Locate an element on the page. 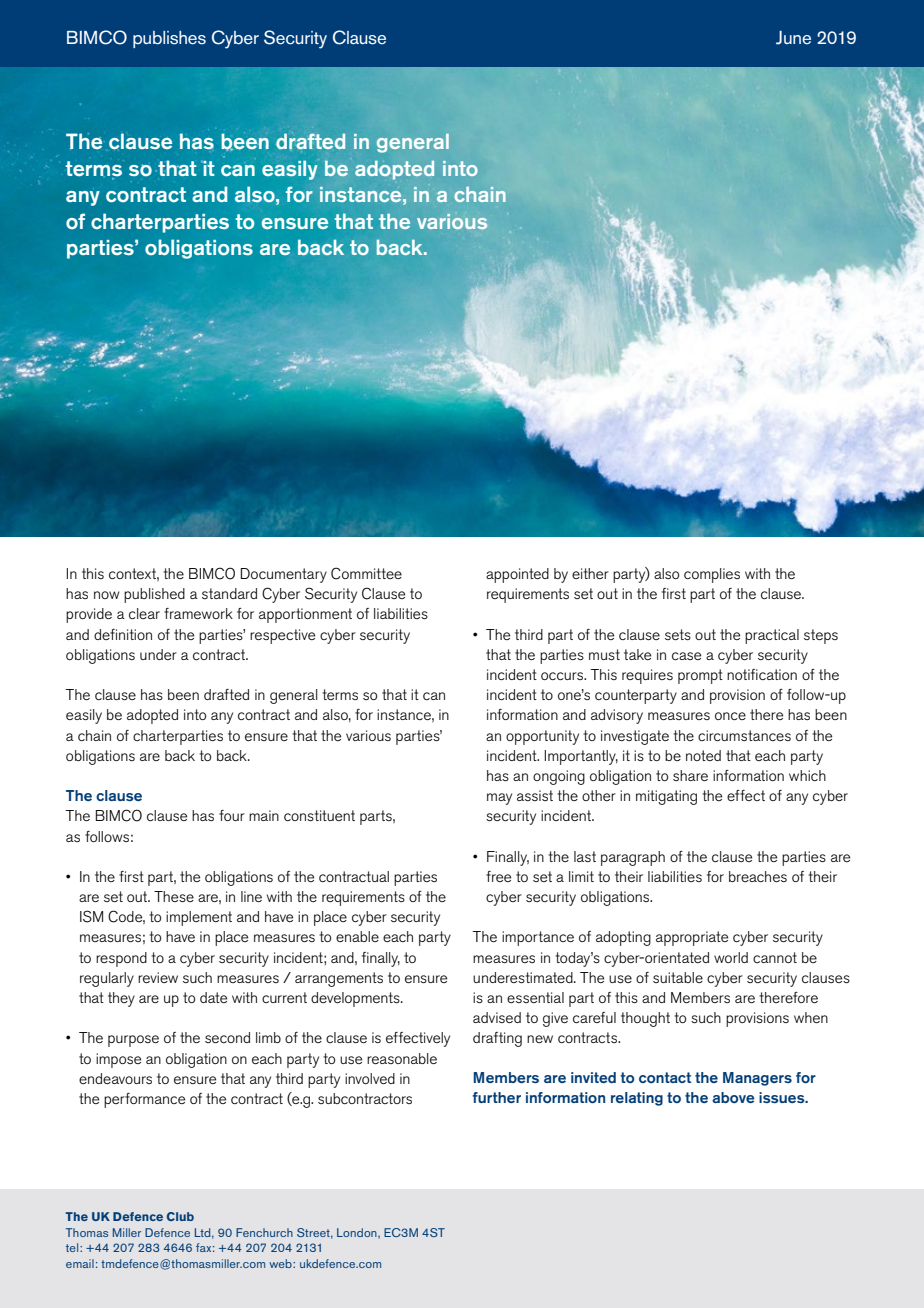 The height and width of the document is (1308, 924). either is located at coordinates (590, 573).
